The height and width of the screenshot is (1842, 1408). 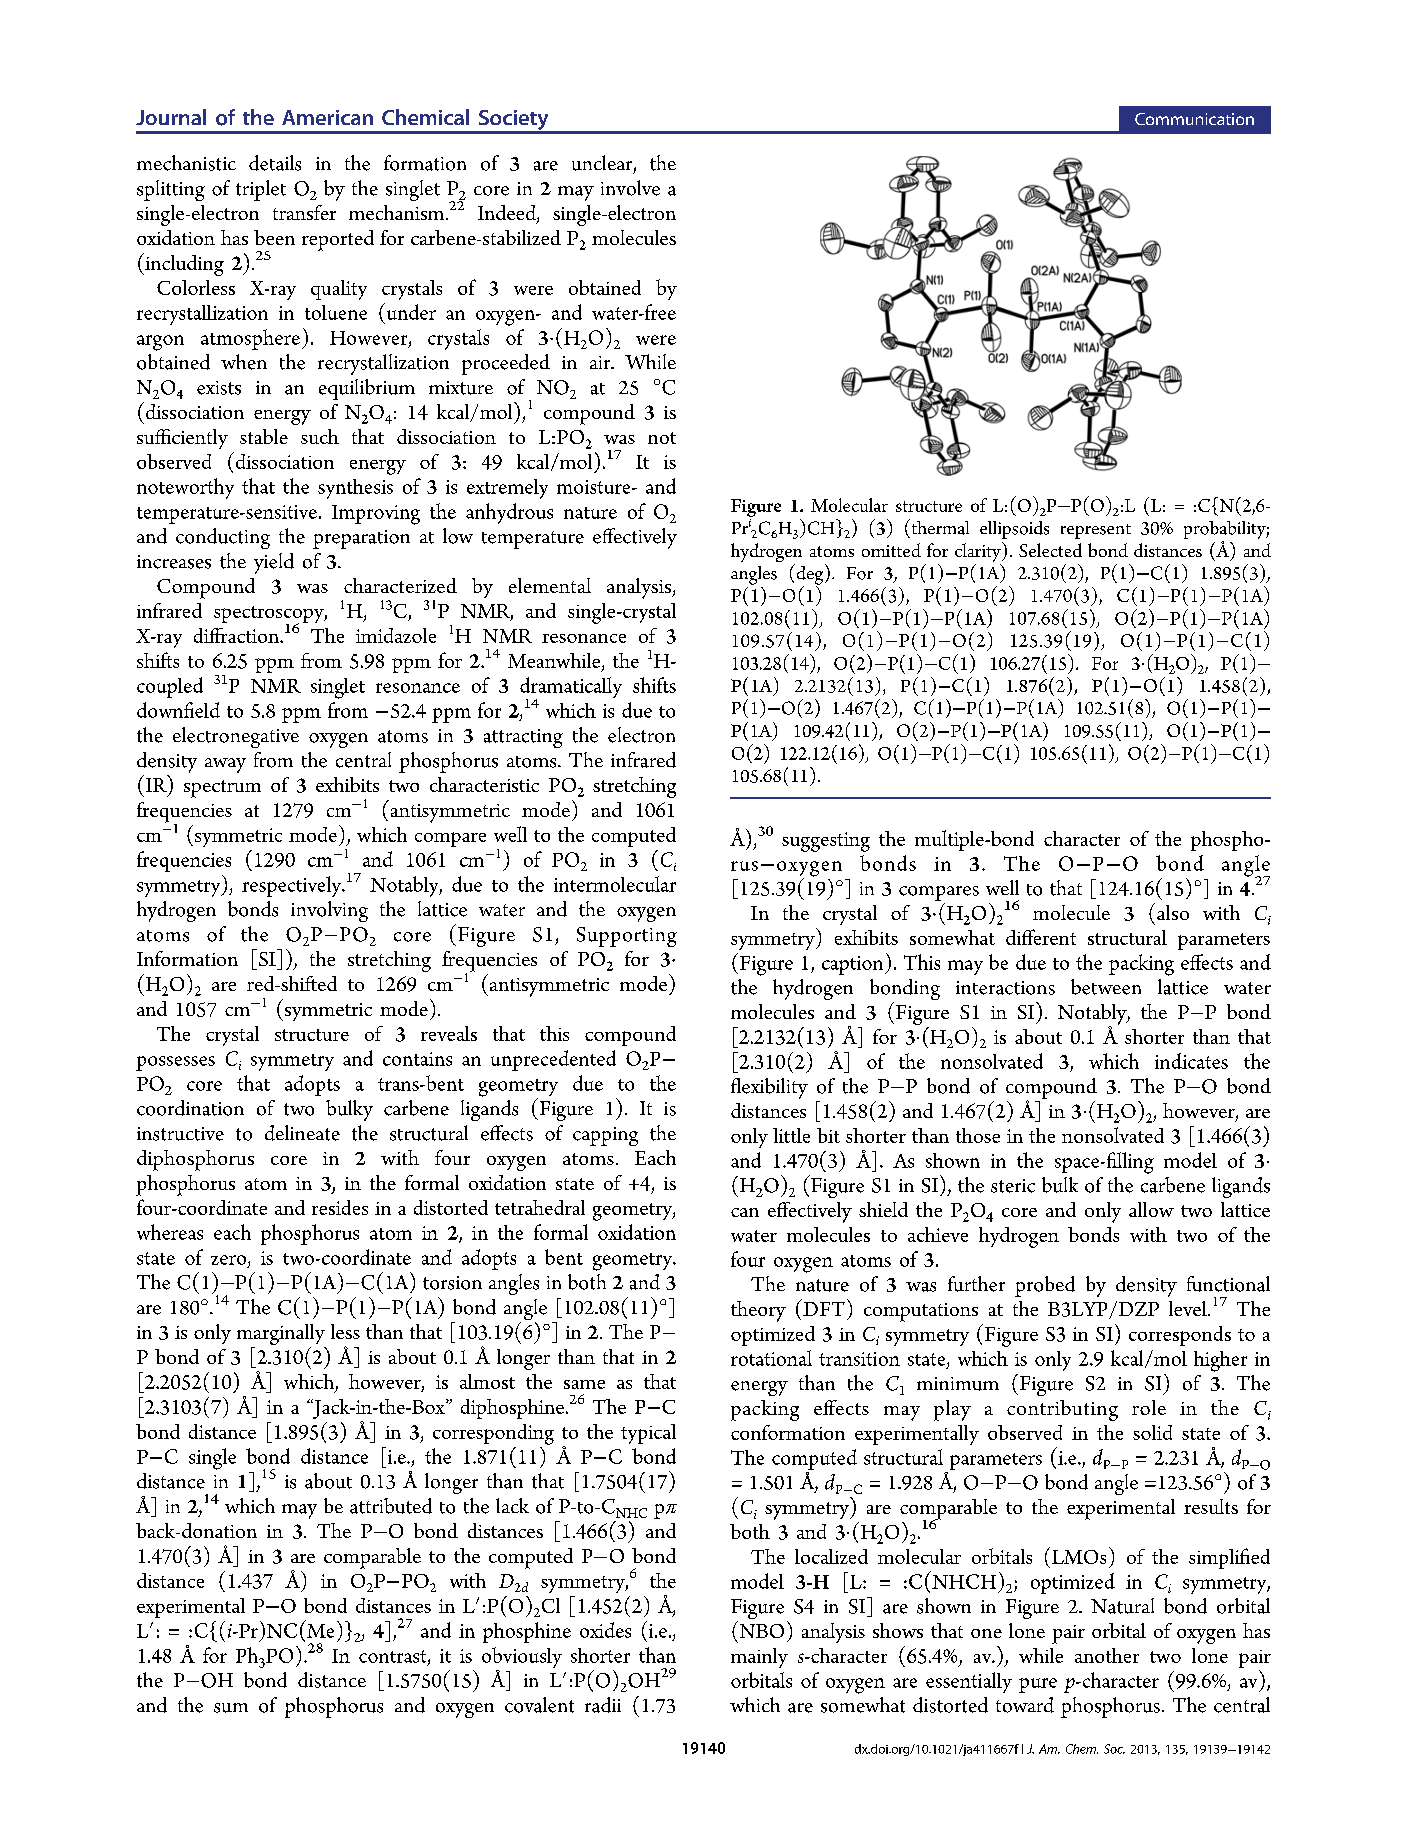 What do you see at coordinates (1151, 1209) in the screenshot?
I see `allow` at bounding box center [1151, 1209].
